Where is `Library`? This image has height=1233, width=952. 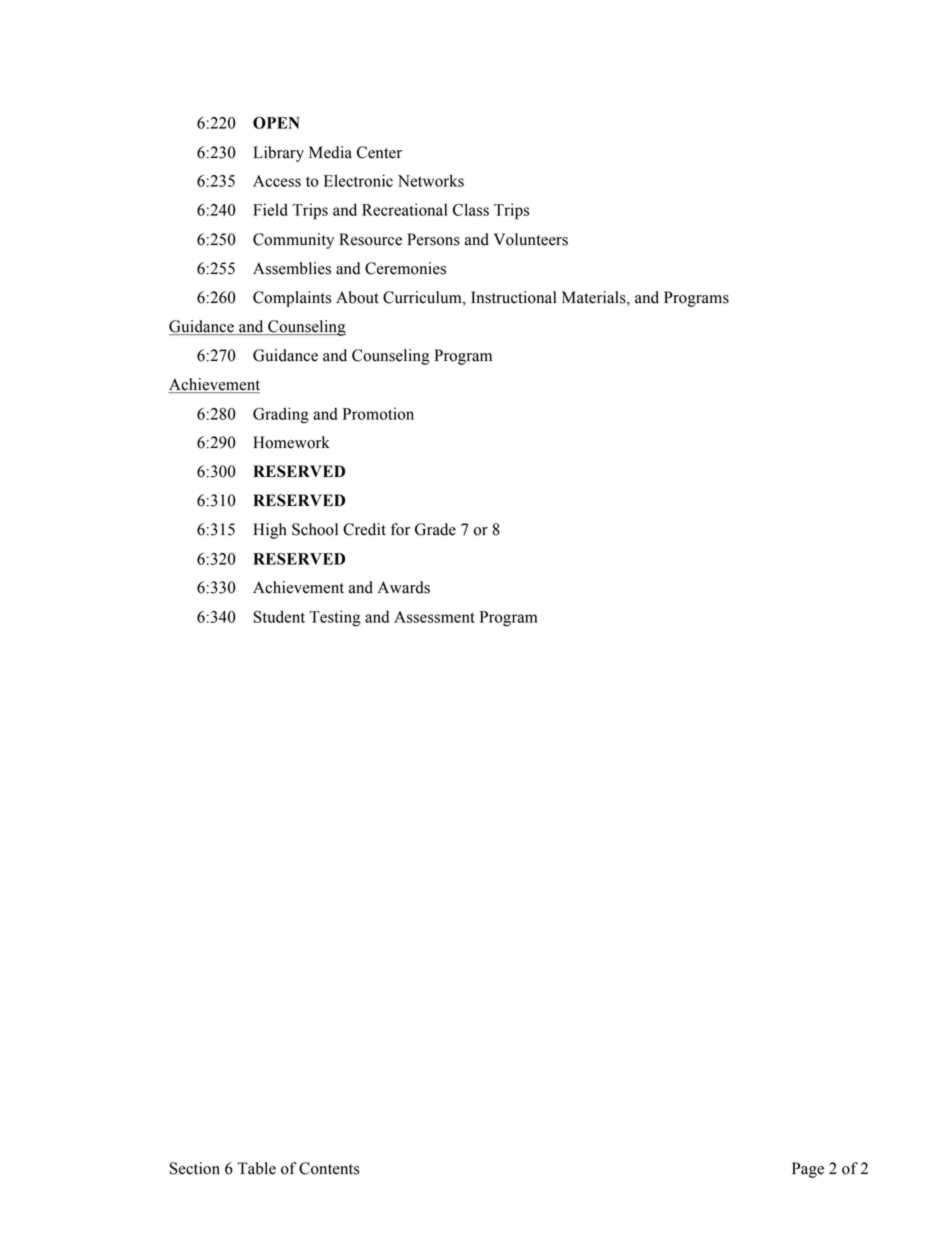 Library is located at coordinates (278, 154).
